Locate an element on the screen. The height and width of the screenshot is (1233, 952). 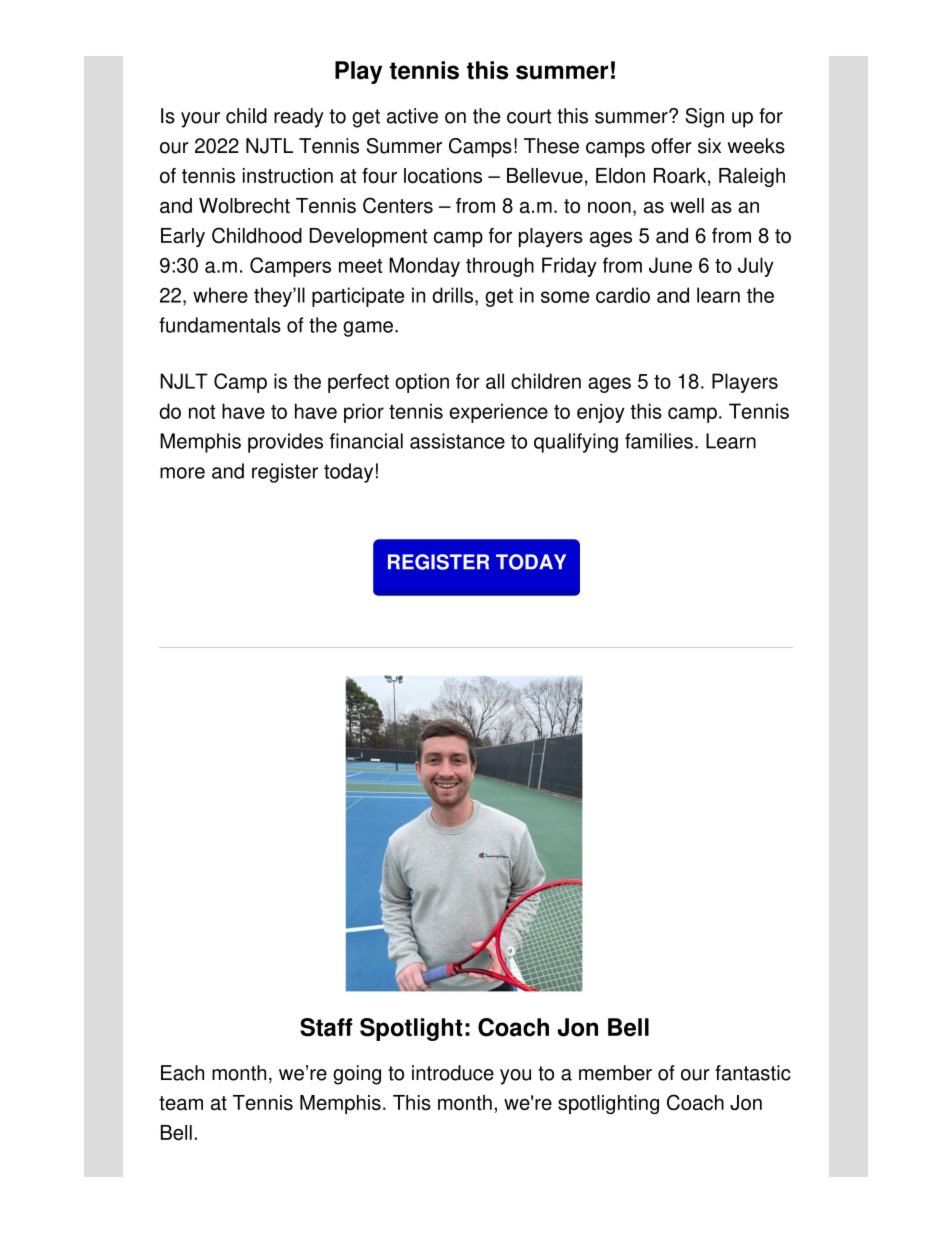
offer is located at coordinates (671, 146).
